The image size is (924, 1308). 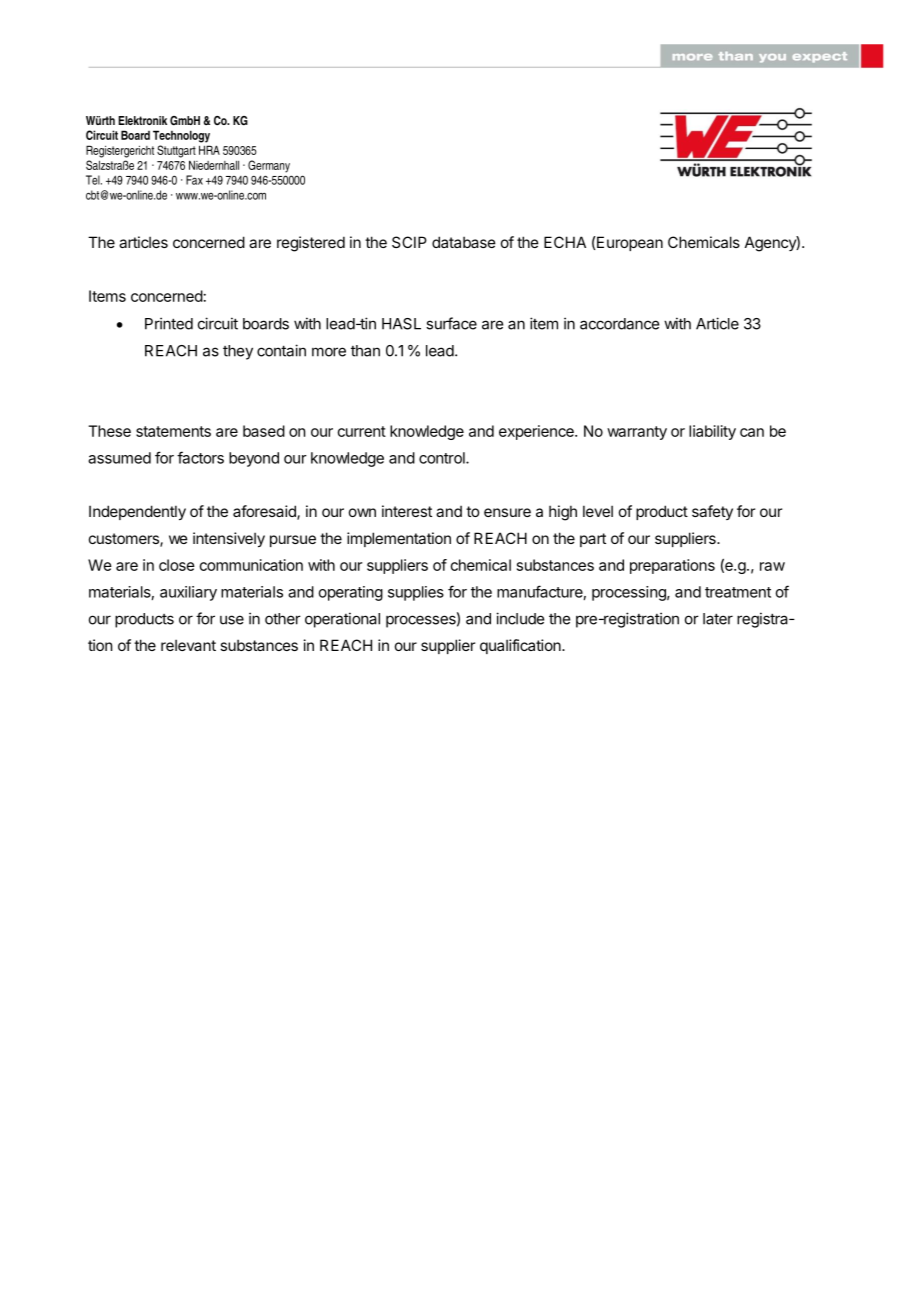 I want to click on control, so click(x=443, y=458).
